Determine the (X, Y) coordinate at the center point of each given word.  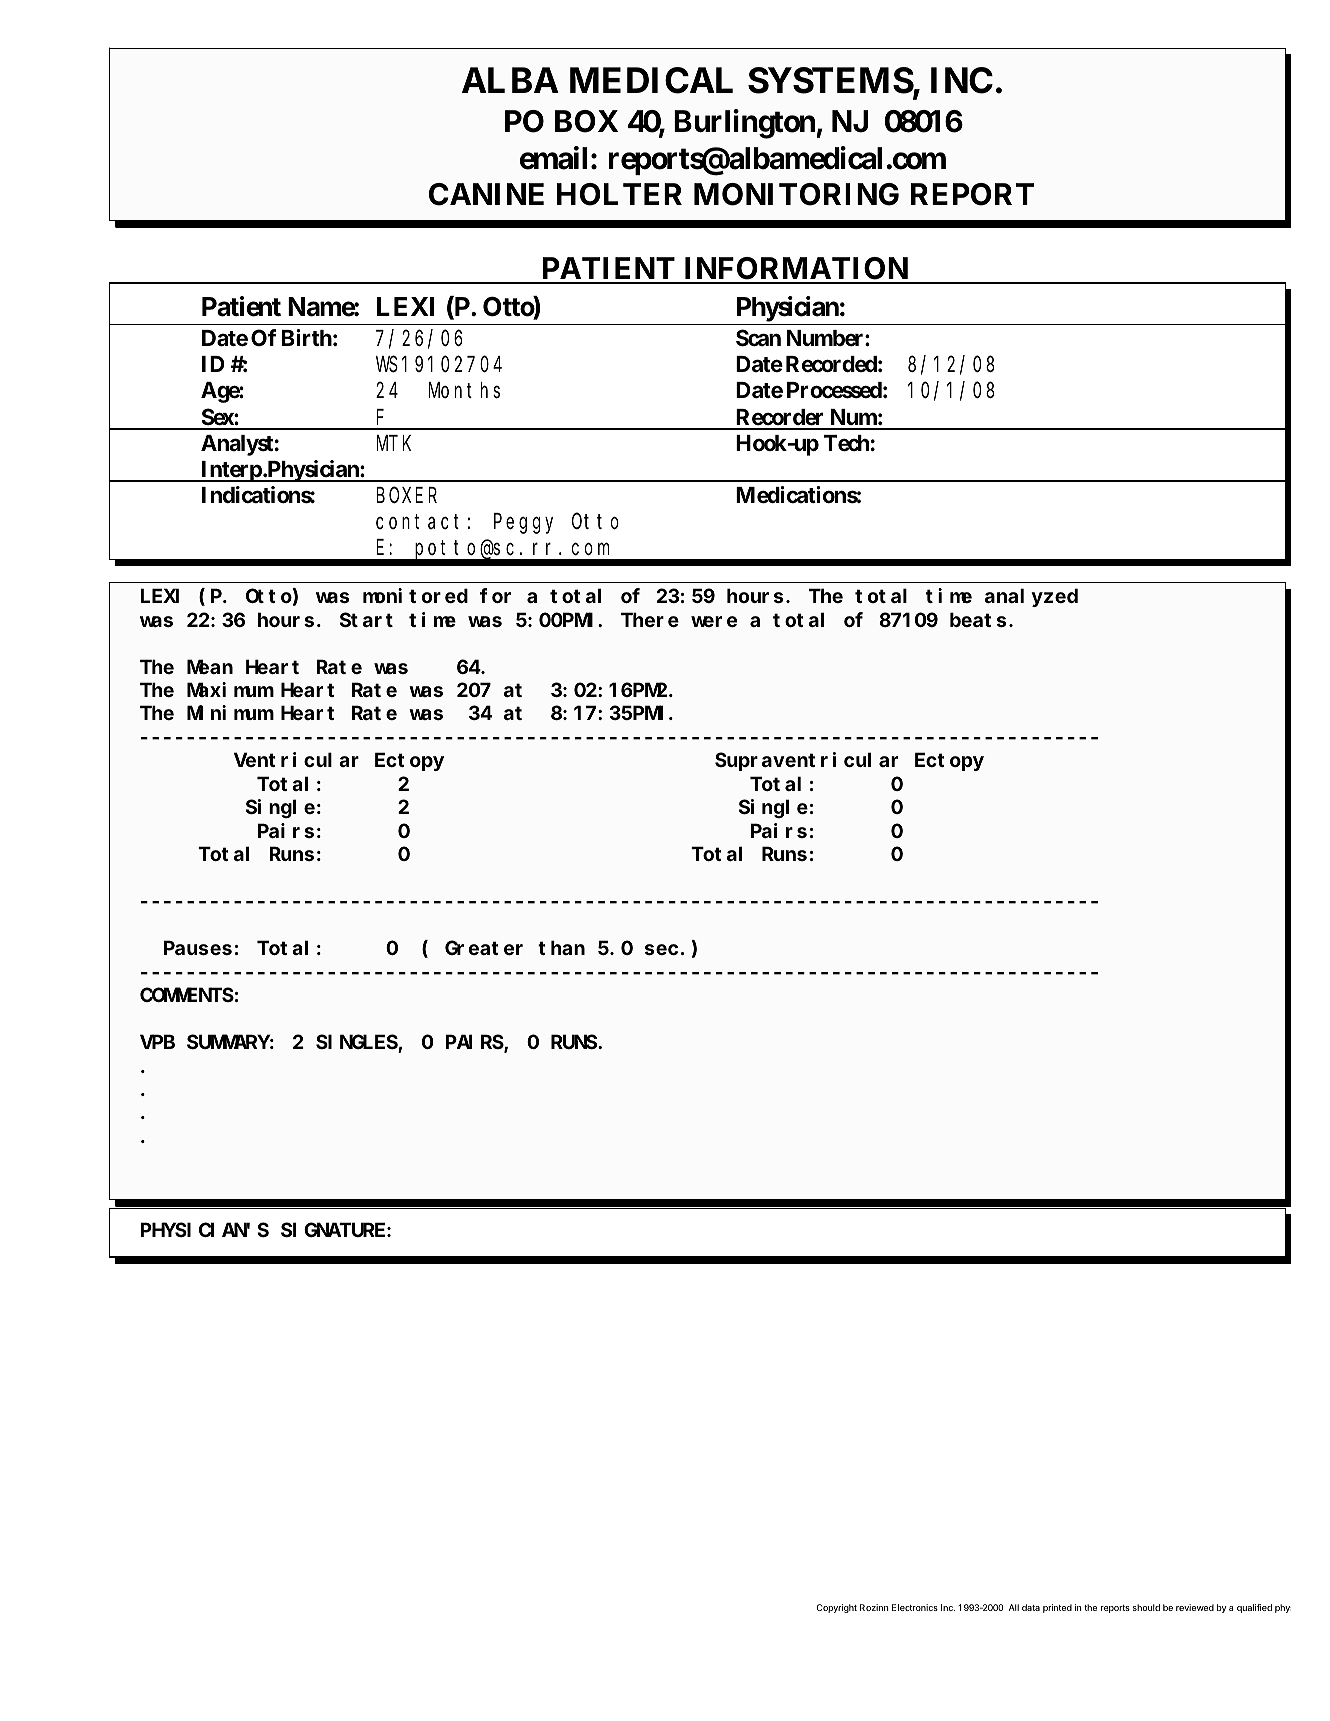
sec (661, 949)
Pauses (198, 948)
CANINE (486, 194)
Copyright (837, 1608)
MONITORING (796, 194)
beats (978, 619)
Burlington (744, 124)
